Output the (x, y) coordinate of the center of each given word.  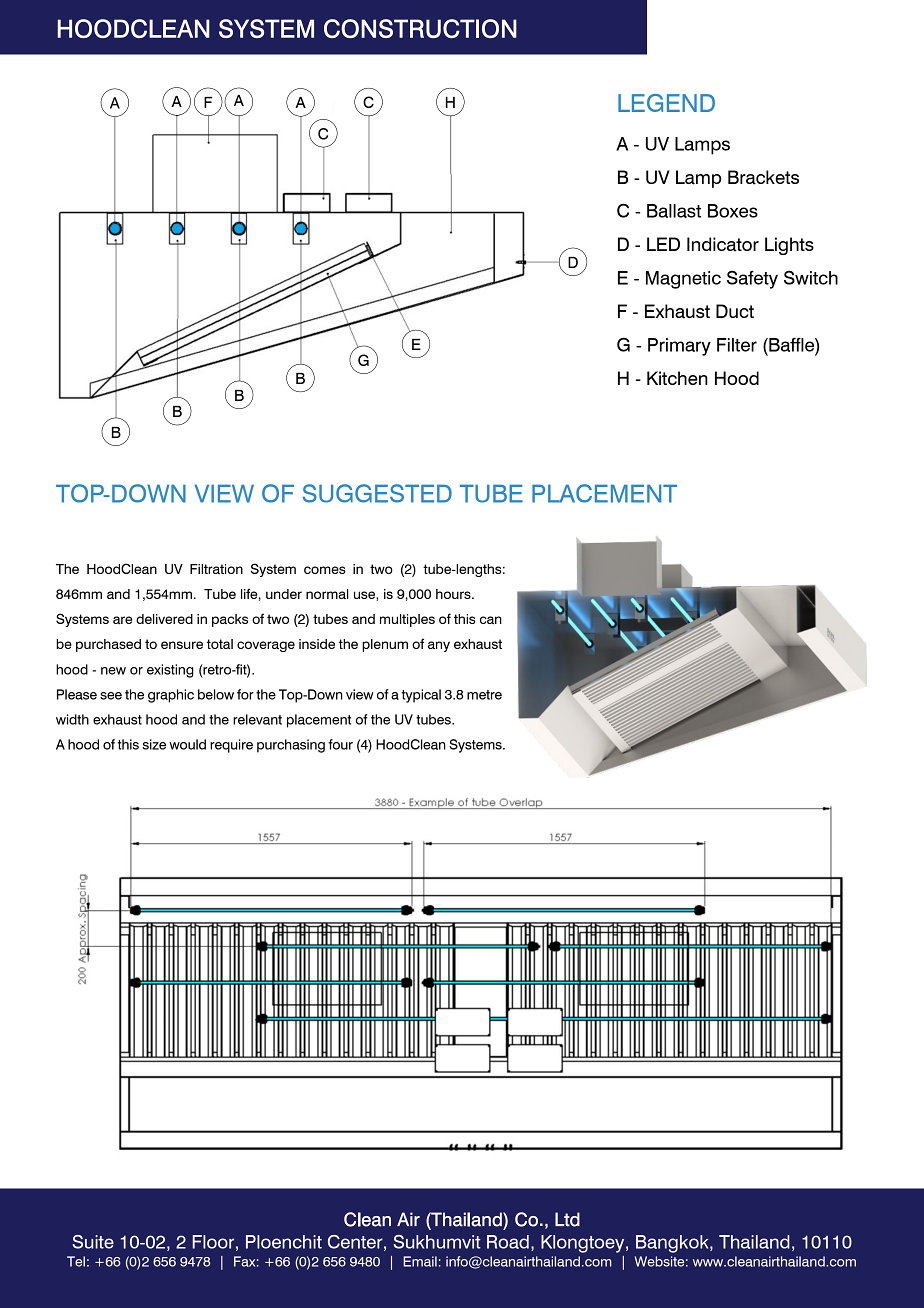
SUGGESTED (377, 493)
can (491, 620)
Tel (76, 1261)
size (154, 744)
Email (420, 1261)
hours (454, 594)
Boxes (733, 211)
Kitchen (677, 378)
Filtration (216, 569)
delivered (164, 619)
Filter (737, 345)
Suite (93, 1242)
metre (484, 695)
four (340, 744)
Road (508, 1242)
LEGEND (666, 103)
